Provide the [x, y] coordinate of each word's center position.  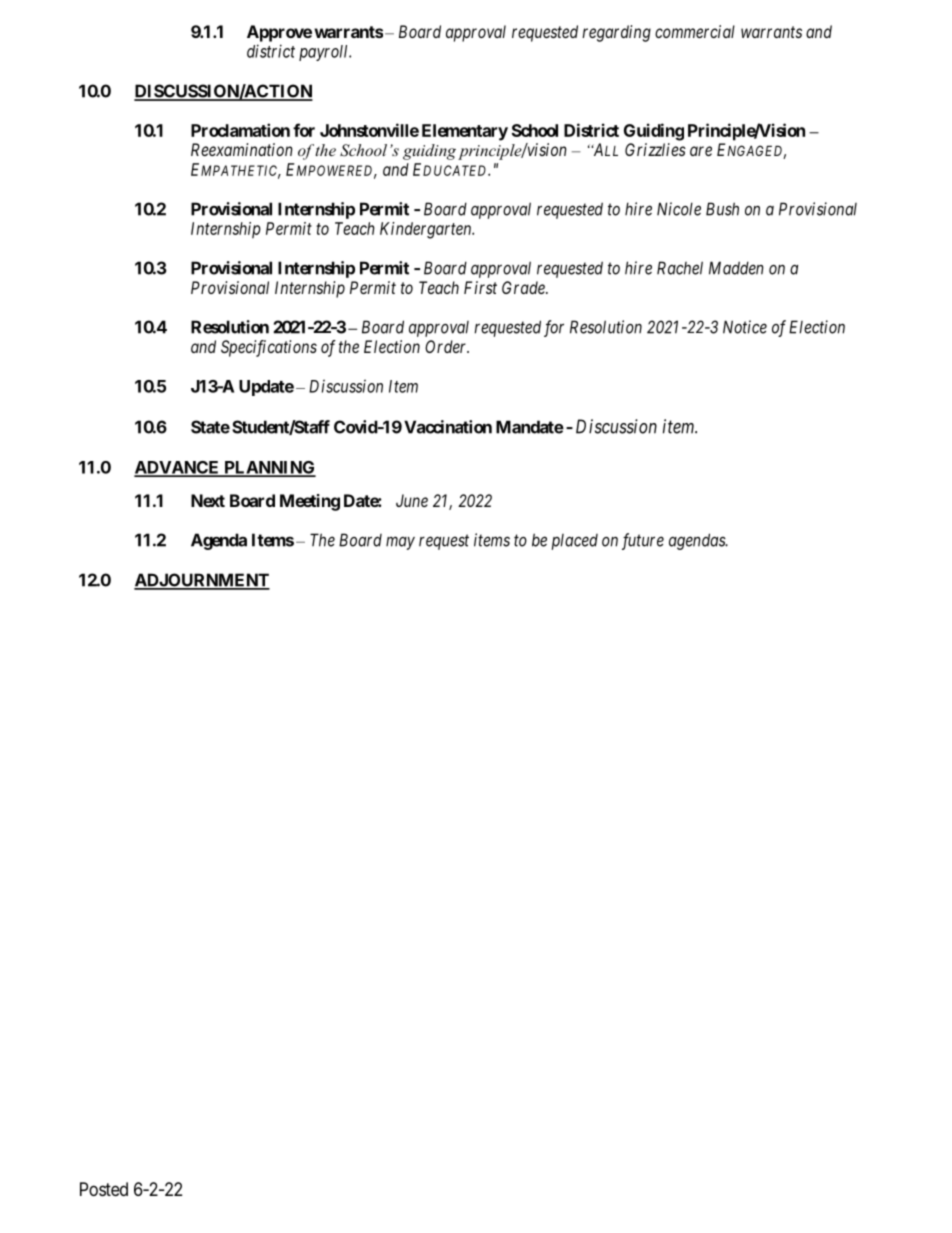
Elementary [465, 132]
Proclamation [240, 130]
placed [575, 542]
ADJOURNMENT [202, 581]
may [400, 543]
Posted [104, 1189]
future [643, 541]
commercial [695, 31]
